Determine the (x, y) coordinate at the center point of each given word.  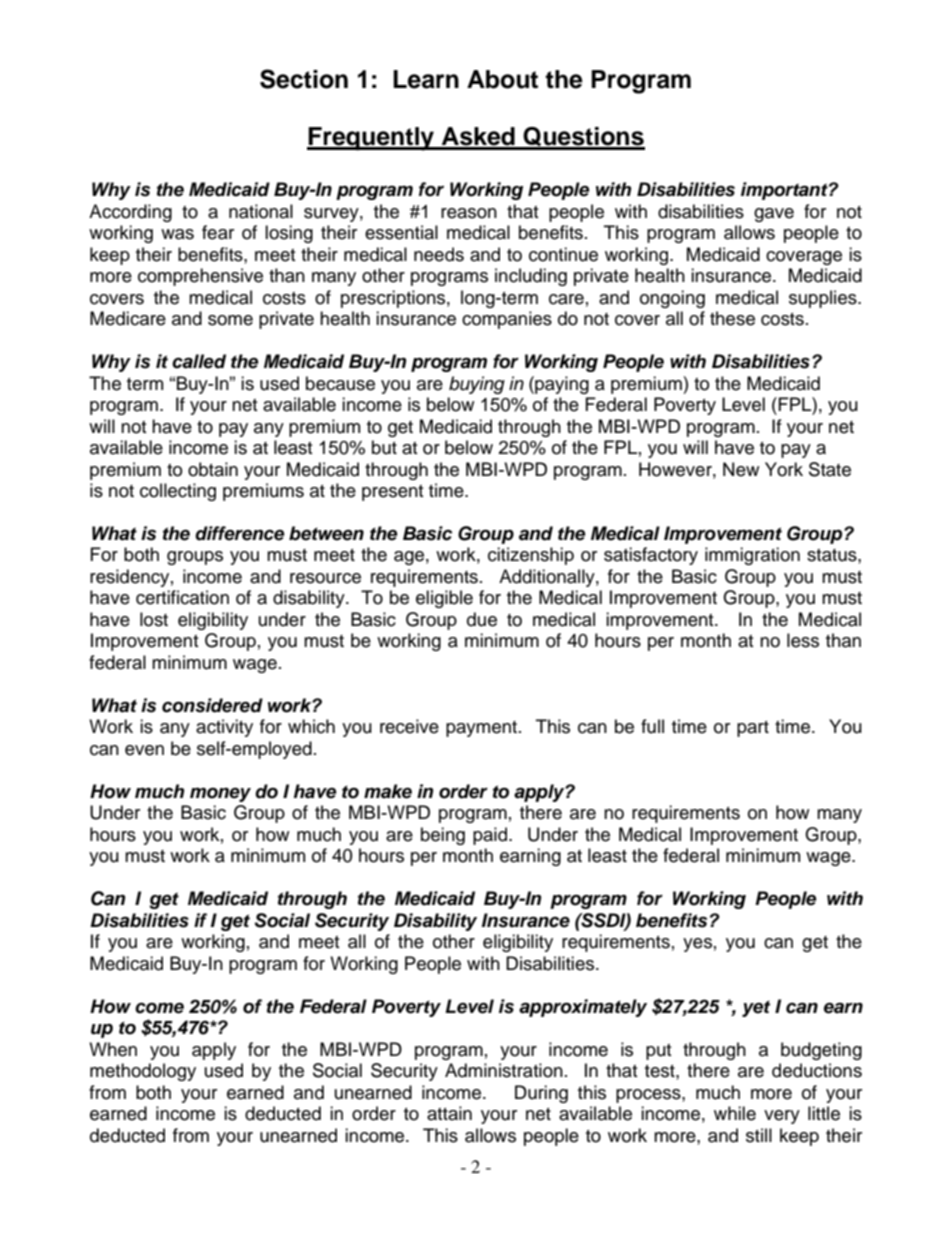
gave (774, 215)
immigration (752, 556)
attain (449, 1113)
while (735, 1113)
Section (304, 79)
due (482, 619)
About (502, 79)
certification (182, 597)
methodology (143, 1072)
